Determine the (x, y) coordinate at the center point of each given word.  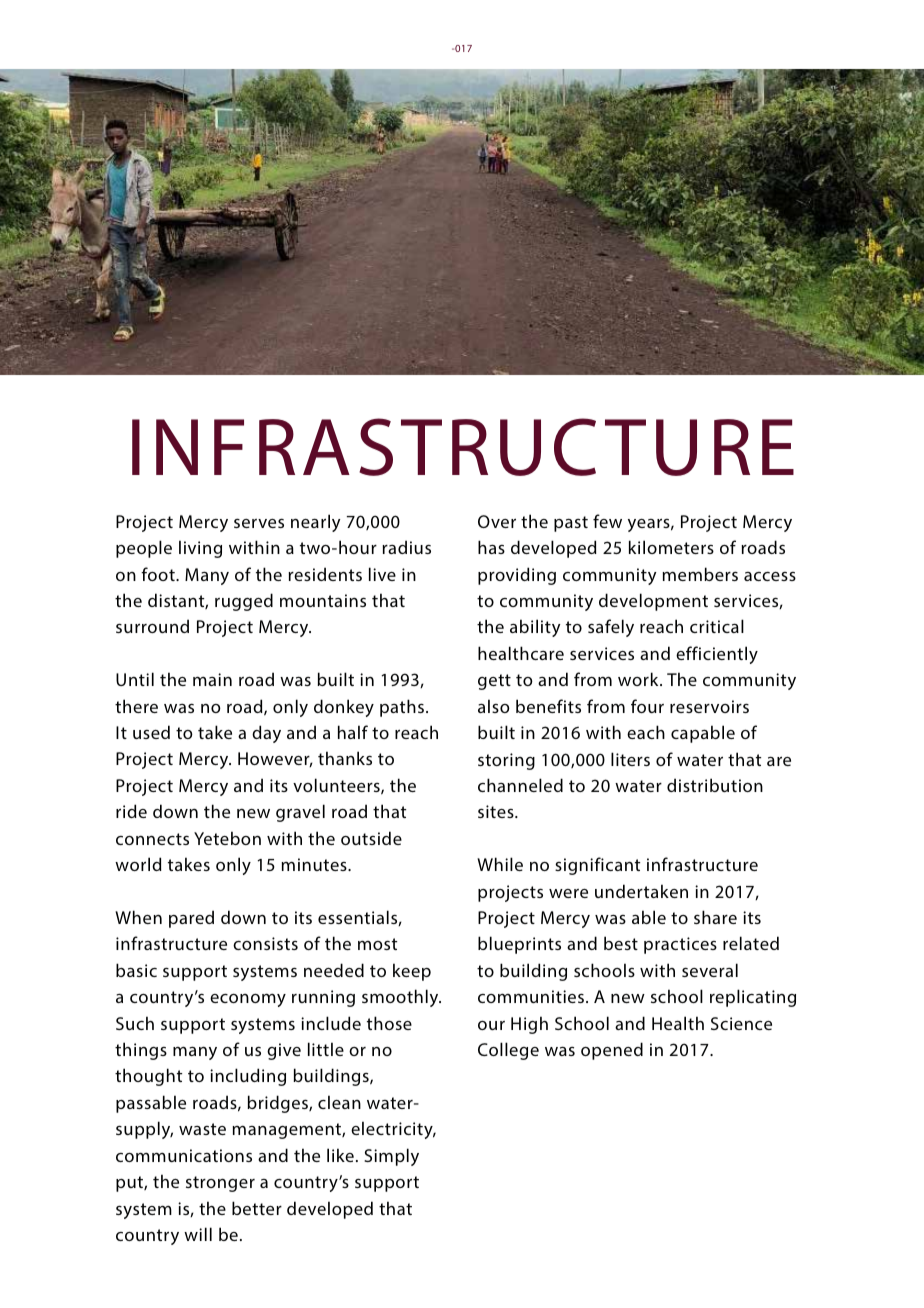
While (500, 864)
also (494, 706)
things (141, 1051)
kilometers (671, 547)
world (138, 864)
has (491, 547)
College (508, 1051)
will (198, 1234)
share (715, 917)
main (212, 679)
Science (741, 1023)
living (200, 549)
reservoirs (709, 706)
